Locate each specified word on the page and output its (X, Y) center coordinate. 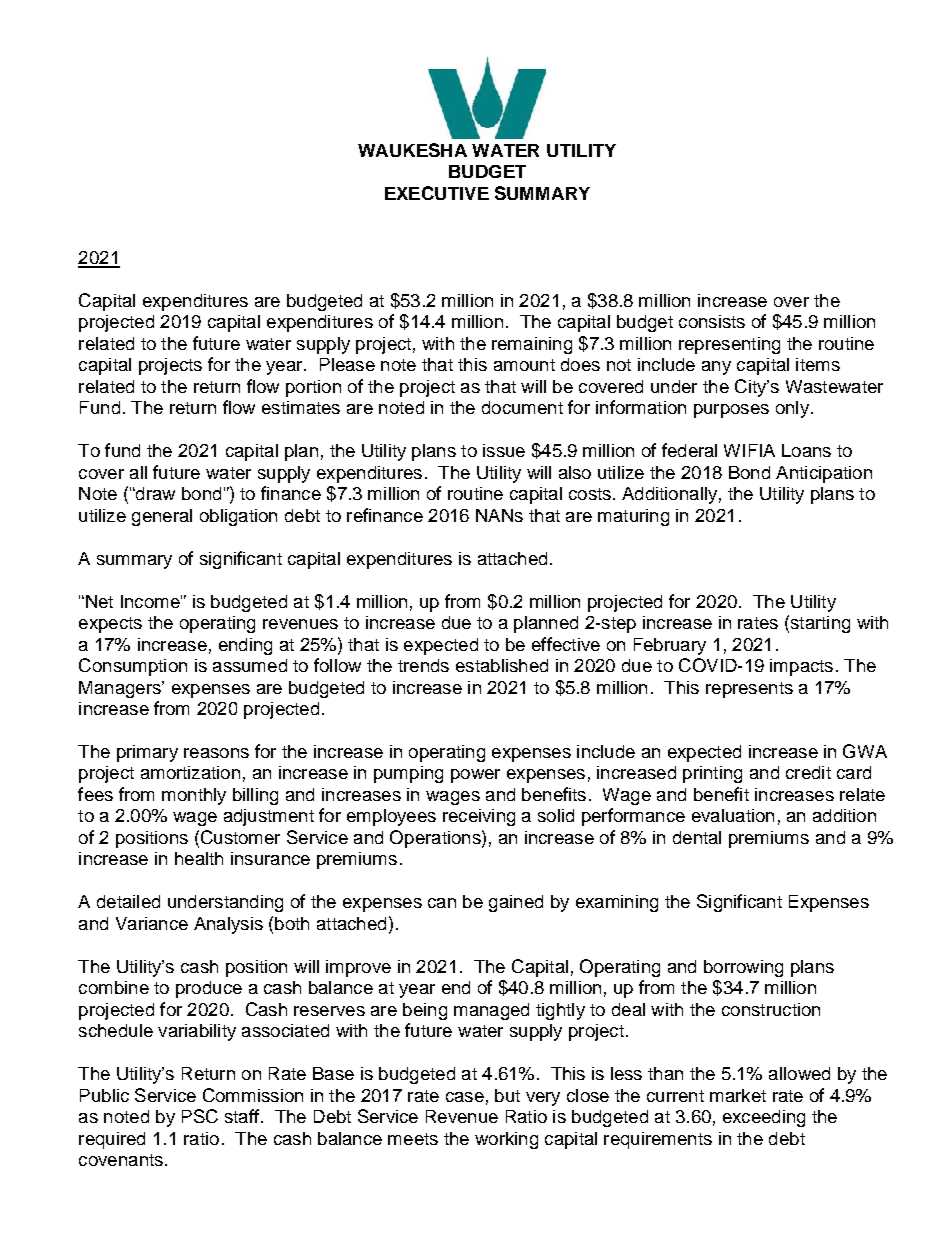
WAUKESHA (412, 150)
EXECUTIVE (437, 193)
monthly (194, 796)
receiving (479, 817)
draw (154, 493)
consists (712, 321)
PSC (200, 1116)
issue (504, 450)
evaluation (733, 815)
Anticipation (824, 474)
